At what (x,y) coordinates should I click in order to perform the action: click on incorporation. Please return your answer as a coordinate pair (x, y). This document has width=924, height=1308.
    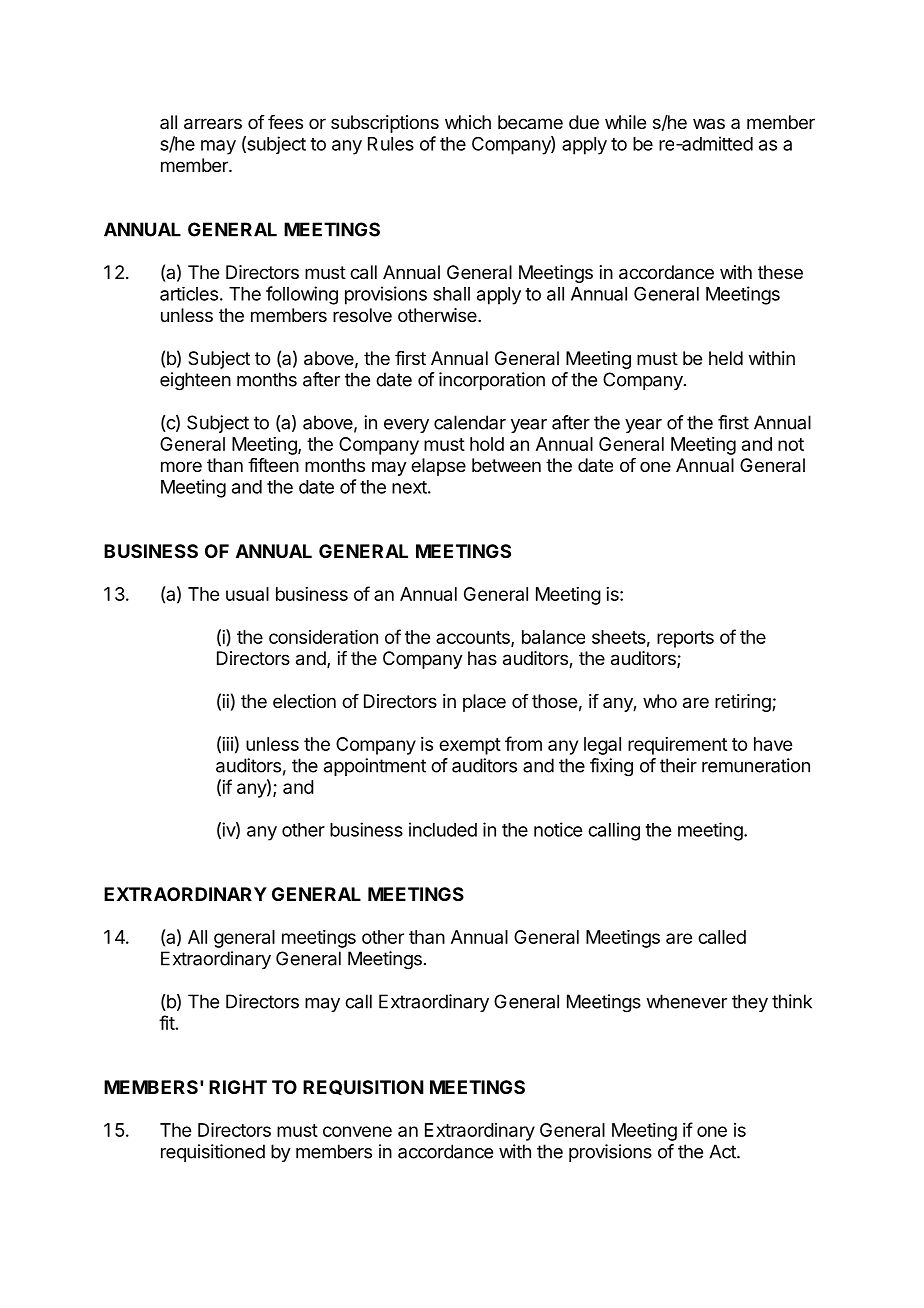
    Looking at the image, I should click on (492, 381).
